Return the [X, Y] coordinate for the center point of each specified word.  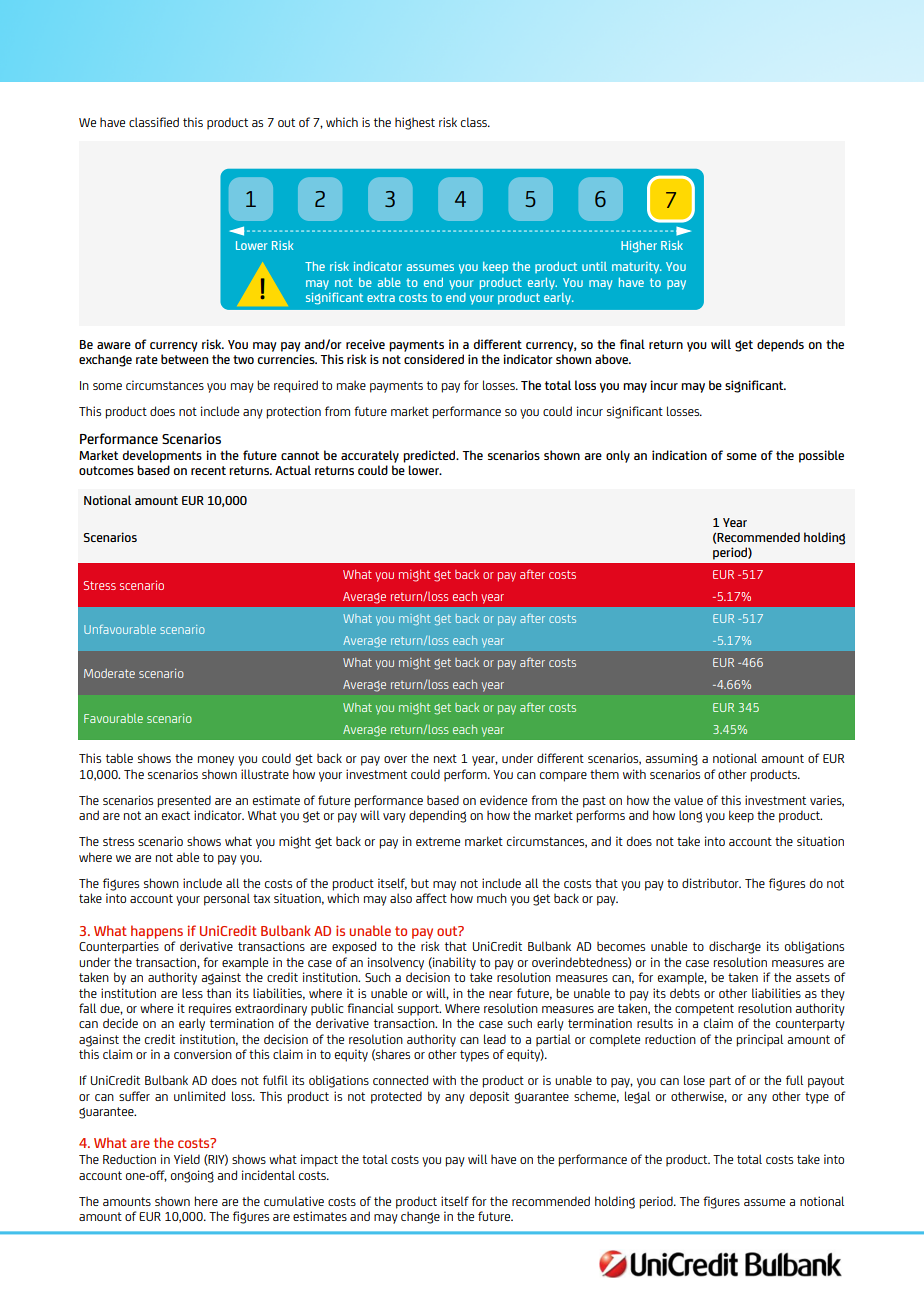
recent [208, 470]
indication [679, 455]
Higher [639, 247]
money [216, 761]
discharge [735, 947]
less [192, 993]
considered [434, 359]
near [501, 994]
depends [780, 345]
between [184, 359]
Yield [187, 1159]
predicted [430, 456]
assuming [671, 759]
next [445, 758]
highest [415, 123]
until [594, 266]
